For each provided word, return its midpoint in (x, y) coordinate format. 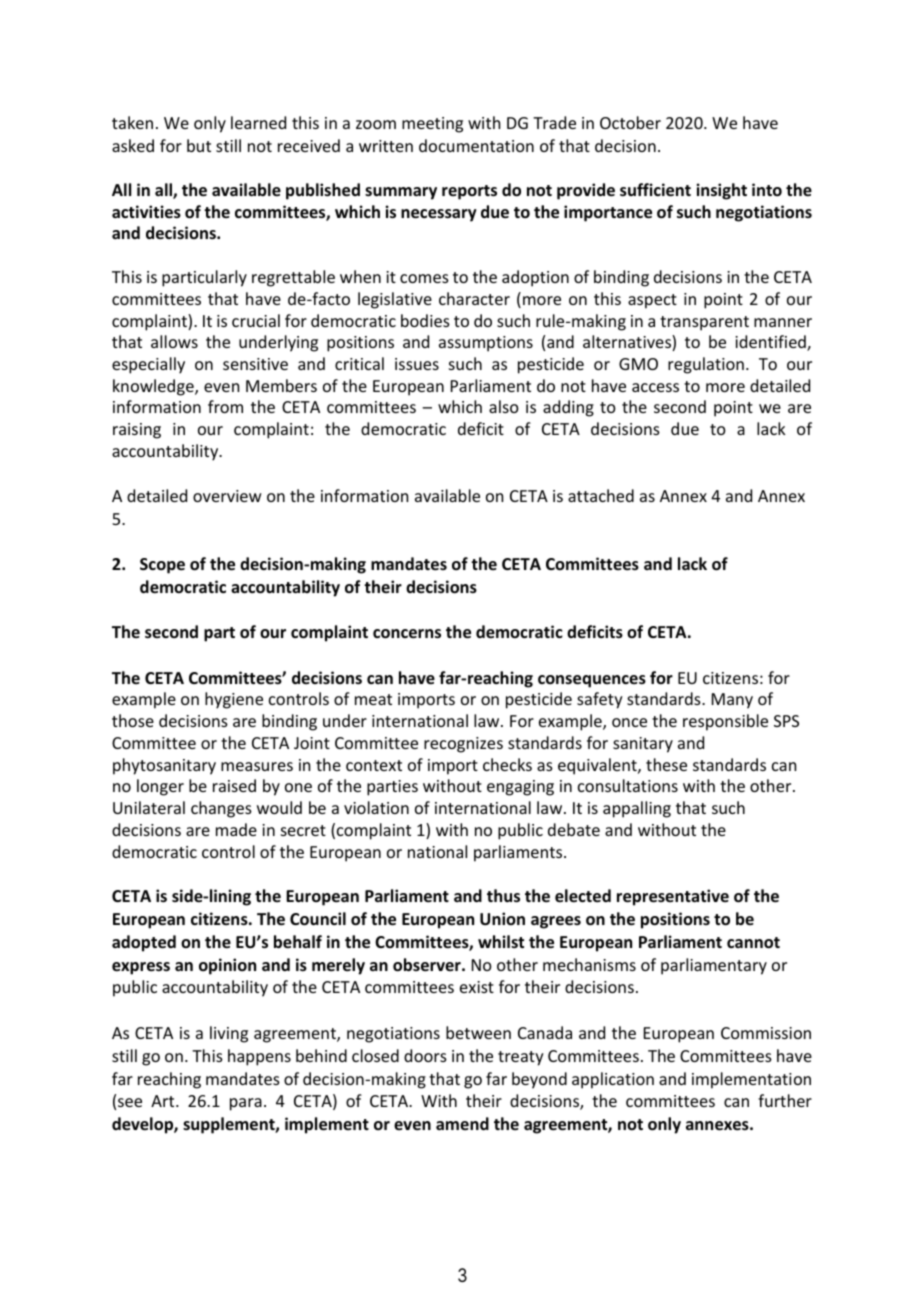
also (504, 406)
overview (227, 496)
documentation (476, 145)
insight (721, 191)
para (246, 1104)
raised (234, 785)
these (666, 764)
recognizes (463, 745)
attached (601, 495)
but (199, 145)
